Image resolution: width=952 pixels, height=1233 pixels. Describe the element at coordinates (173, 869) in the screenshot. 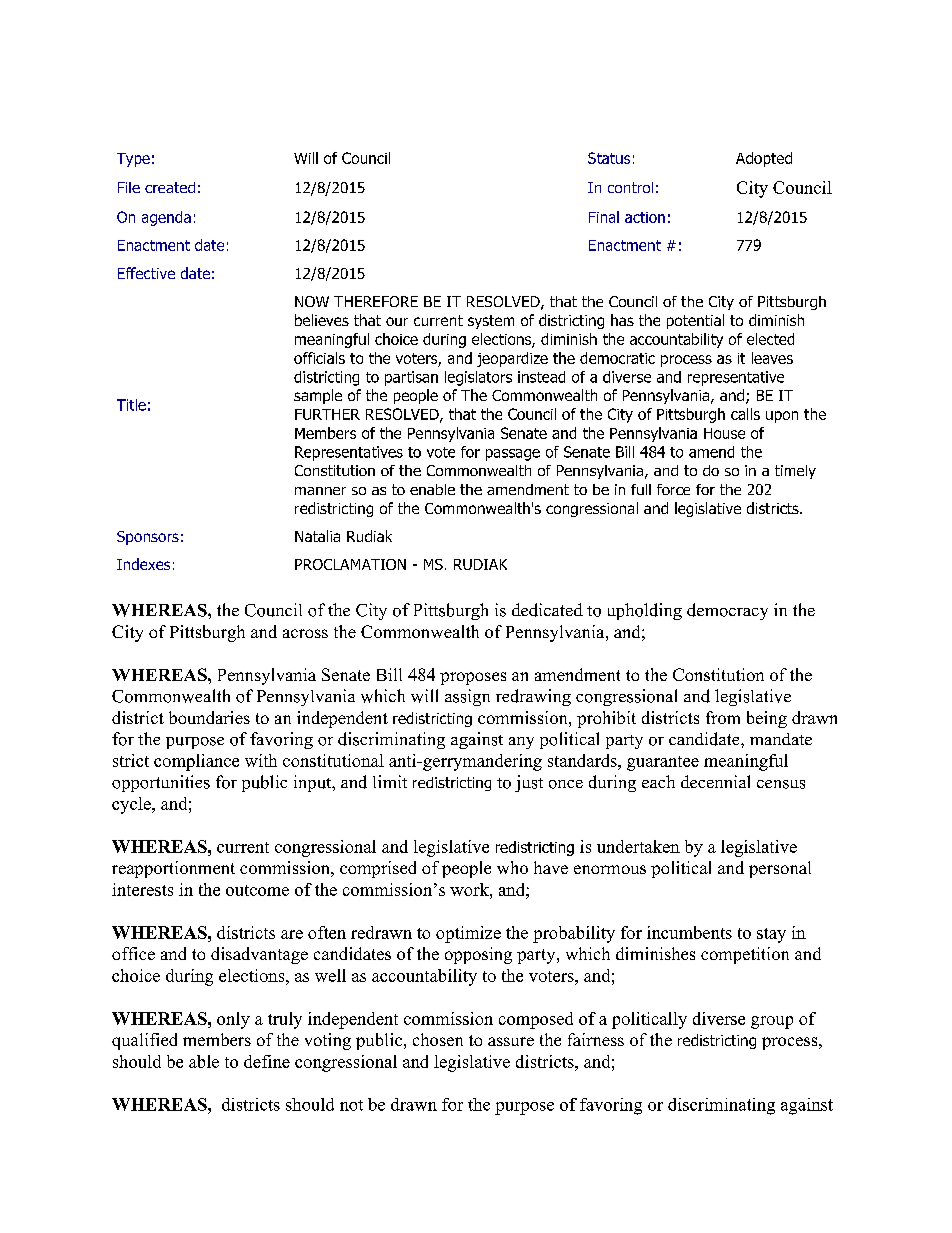

I see `reapportionment` at that location.
